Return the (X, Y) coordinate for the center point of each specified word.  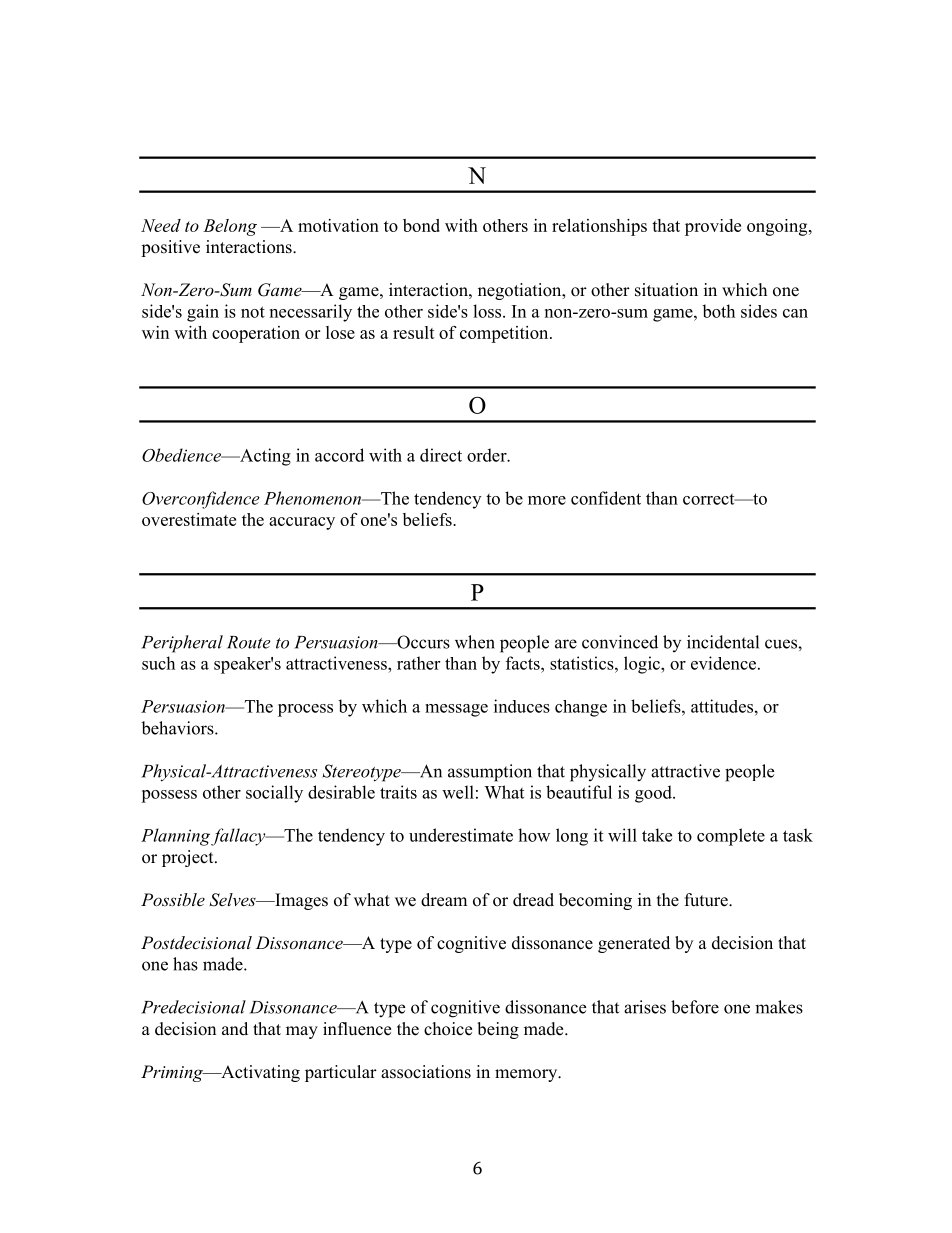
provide (713, 227)
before (695, 1007)
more (547, 500)
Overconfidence (201, 500)
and (235, 1028)
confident (606, 498)
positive (170, 248)
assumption (490, 773)
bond (421, 225)
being (498, 1030)
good (654, 794)
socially (274, 794)
